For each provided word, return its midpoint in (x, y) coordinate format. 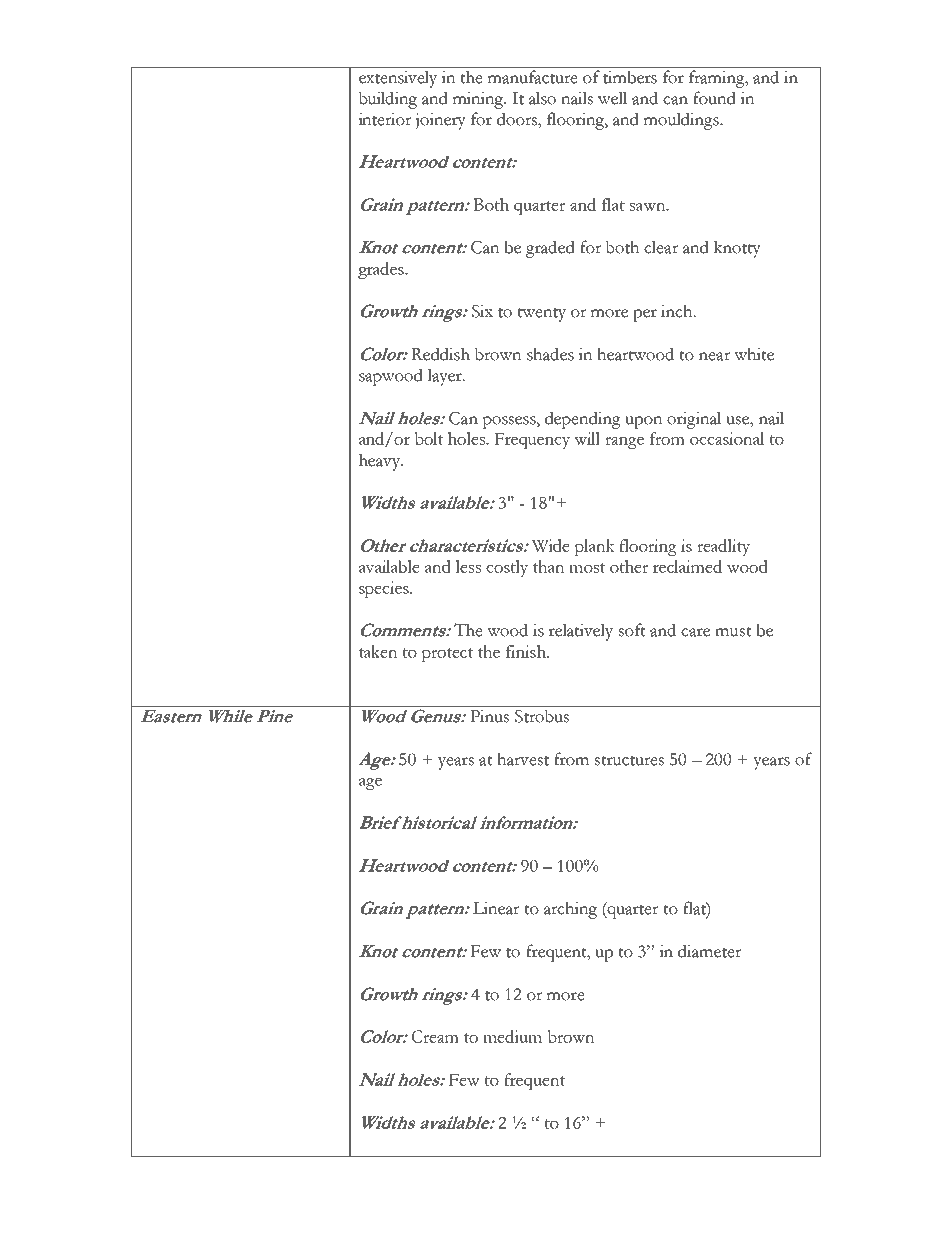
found (714, 98)
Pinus (490, 716)
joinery (441, 121)
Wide (551, 545)
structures (629, 760)
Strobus (542, 716)
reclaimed (687, 566)
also (542, 98)
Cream (435, 1036)
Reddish (440, 354)
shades (550, 354)
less (468, 566)
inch (678, 311)
